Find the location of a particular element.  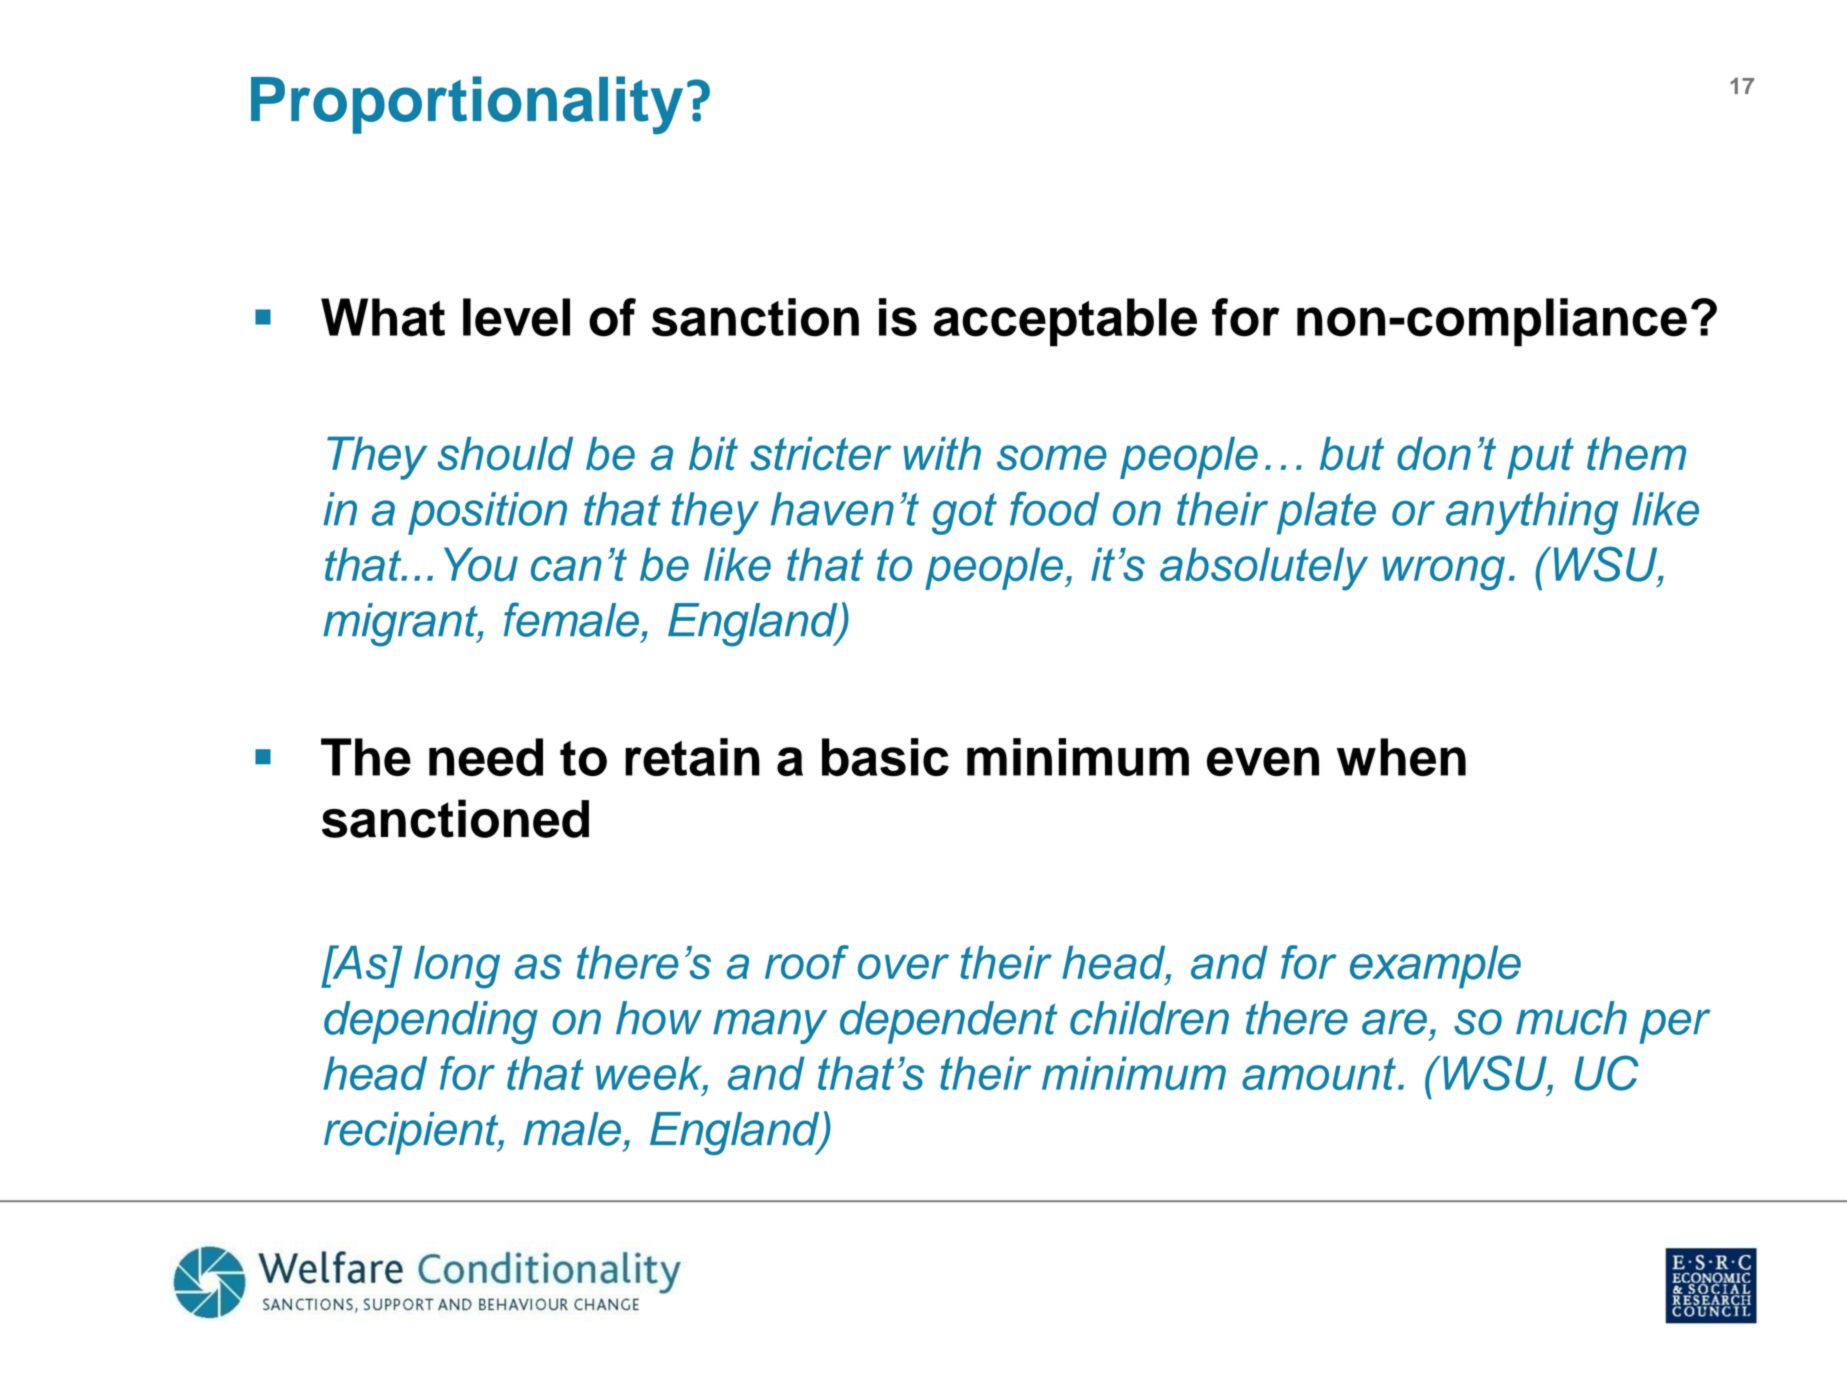

dependent is located at coordinates (949, 1022).
